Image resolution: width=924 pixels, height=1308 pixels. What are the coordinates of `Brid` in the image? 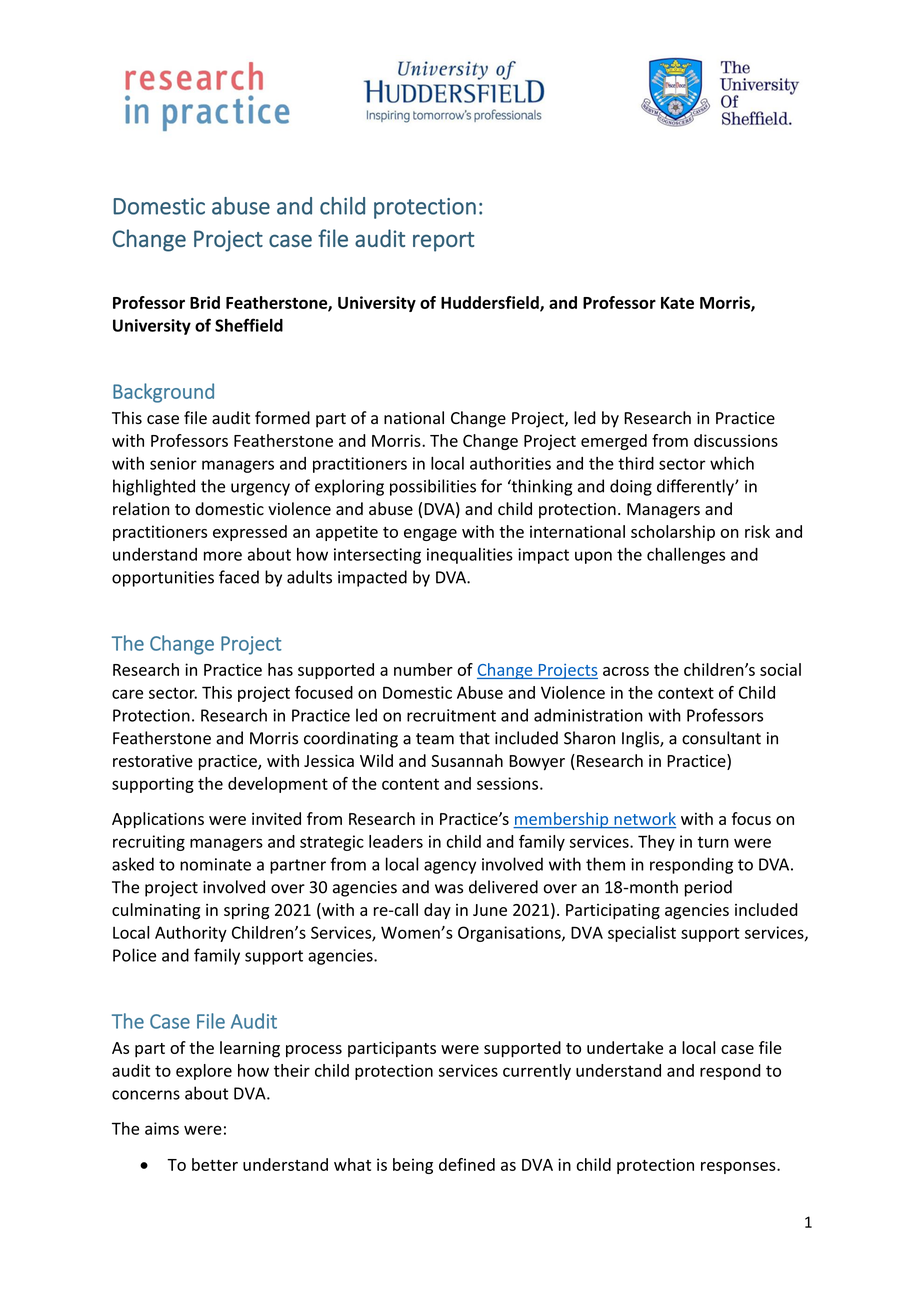 It's located at (205, 302).
